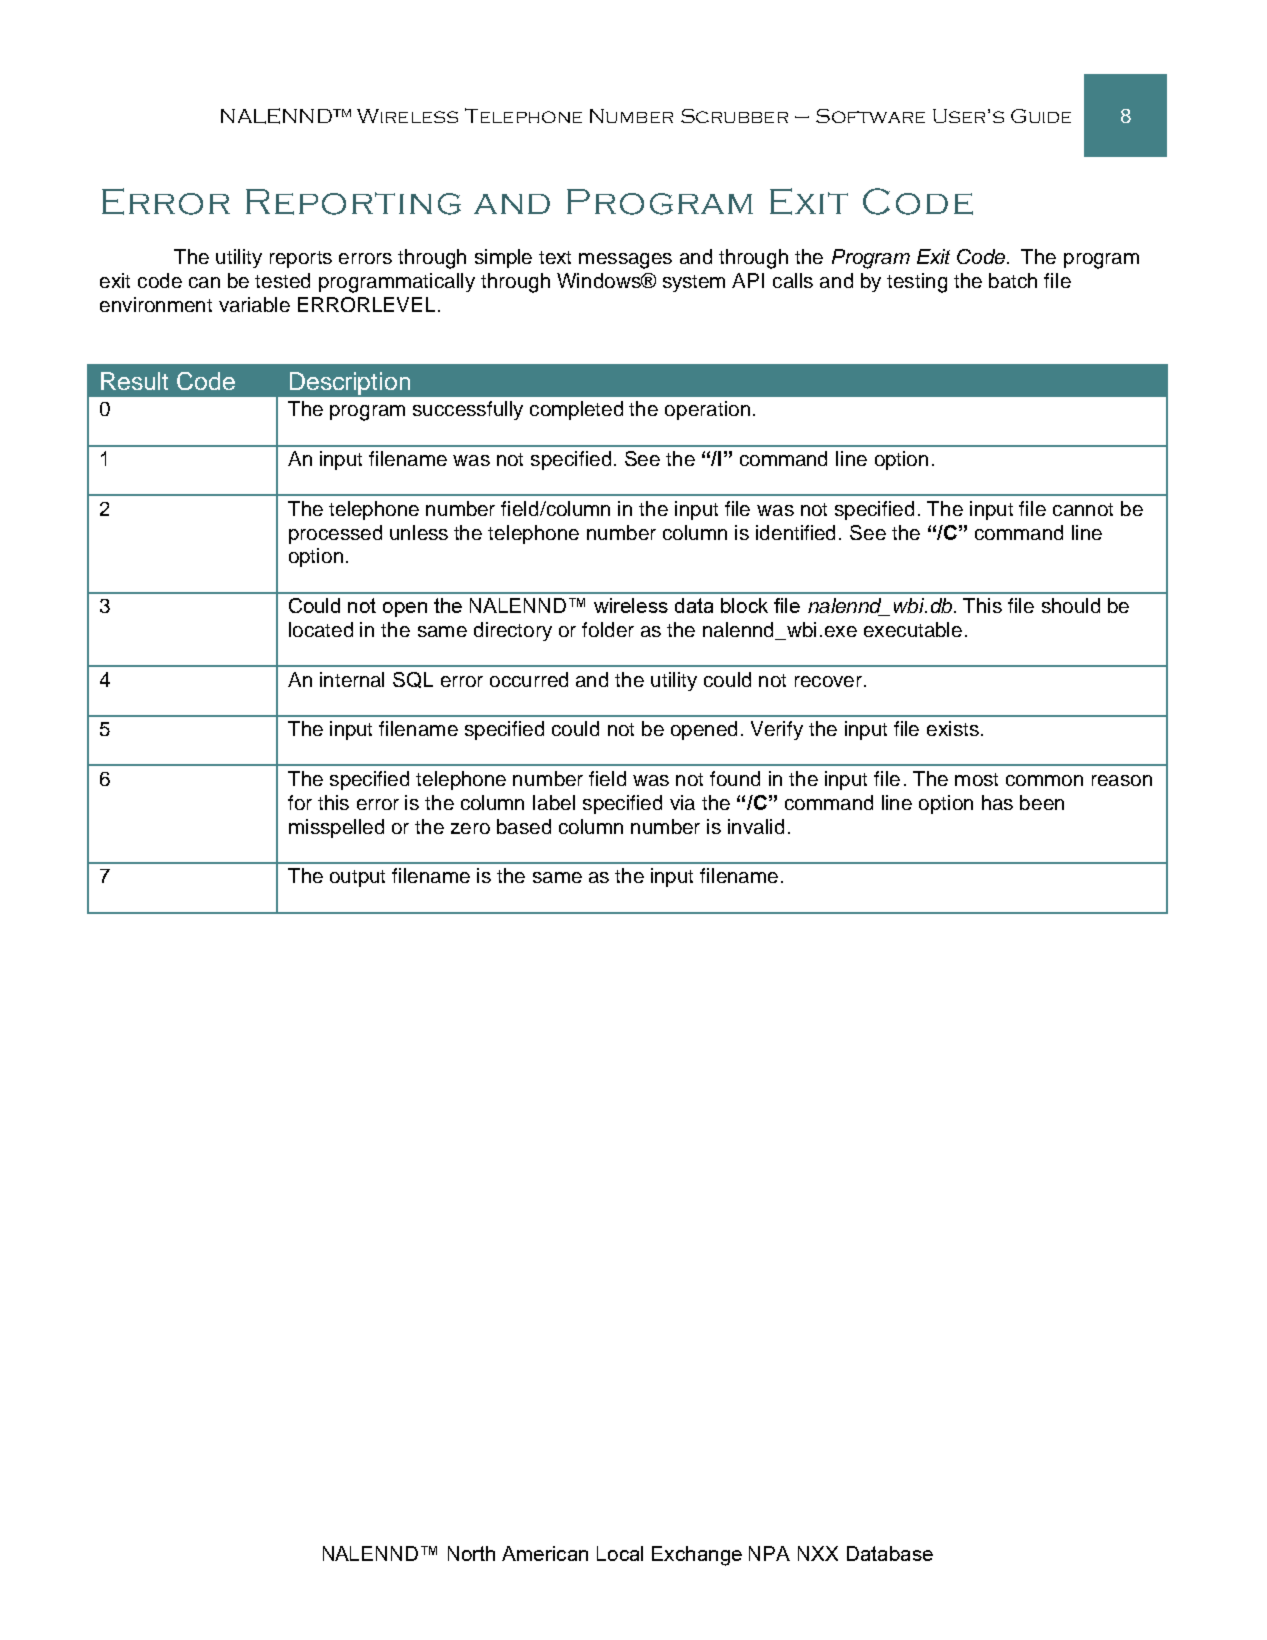 This screenshot has height=1640, width=1267. What do you see at coordinates (1041, 116) in the screenshot?
I see `Guide` at bounding box center [1041, 116].
